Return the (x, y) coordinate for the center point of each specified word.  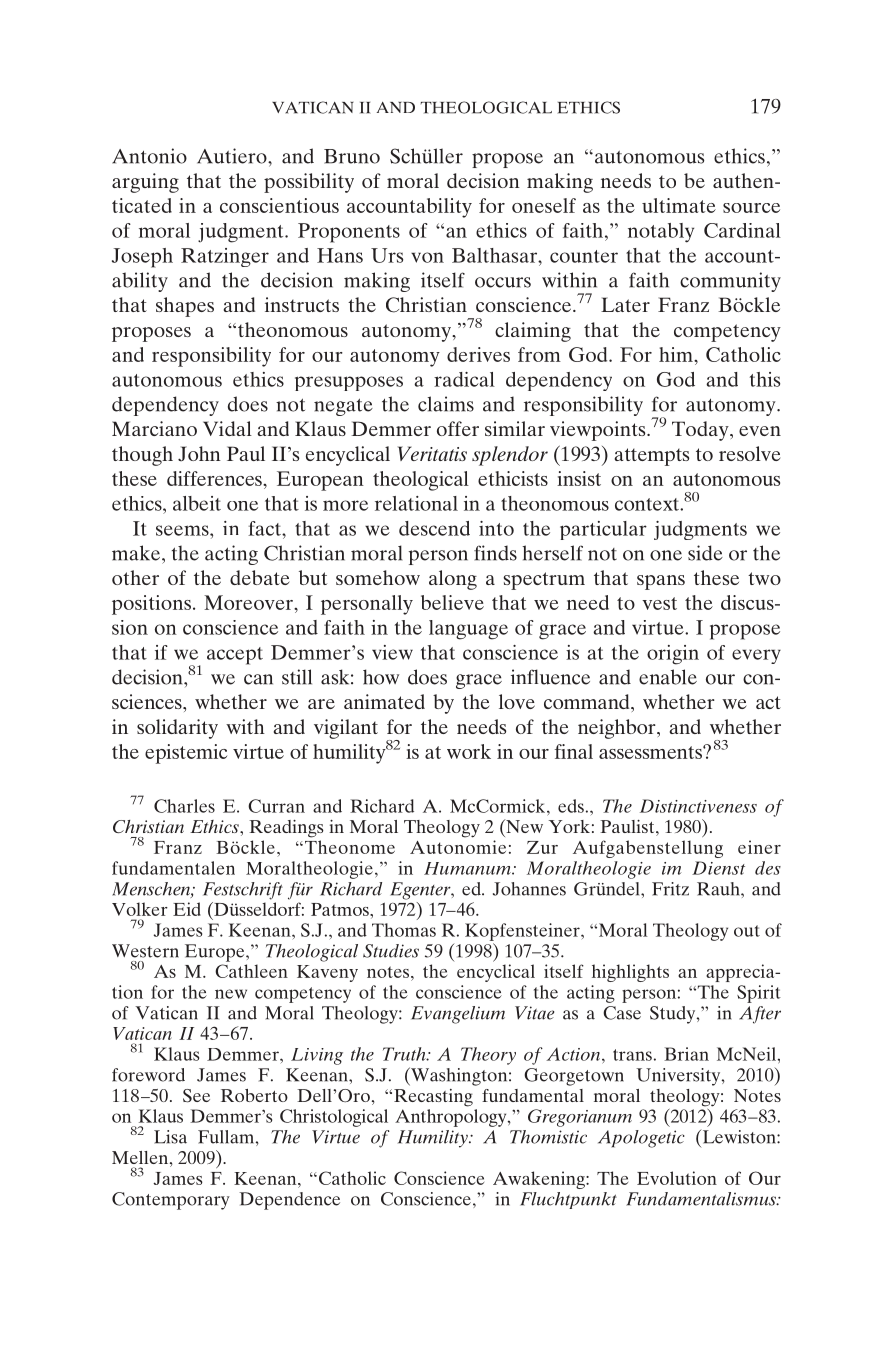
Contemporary (171, 1201)
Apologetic (641, 1139)
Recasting (433, 1098)
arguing (145, 183)
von (427, 257)
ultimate (679, 205)
